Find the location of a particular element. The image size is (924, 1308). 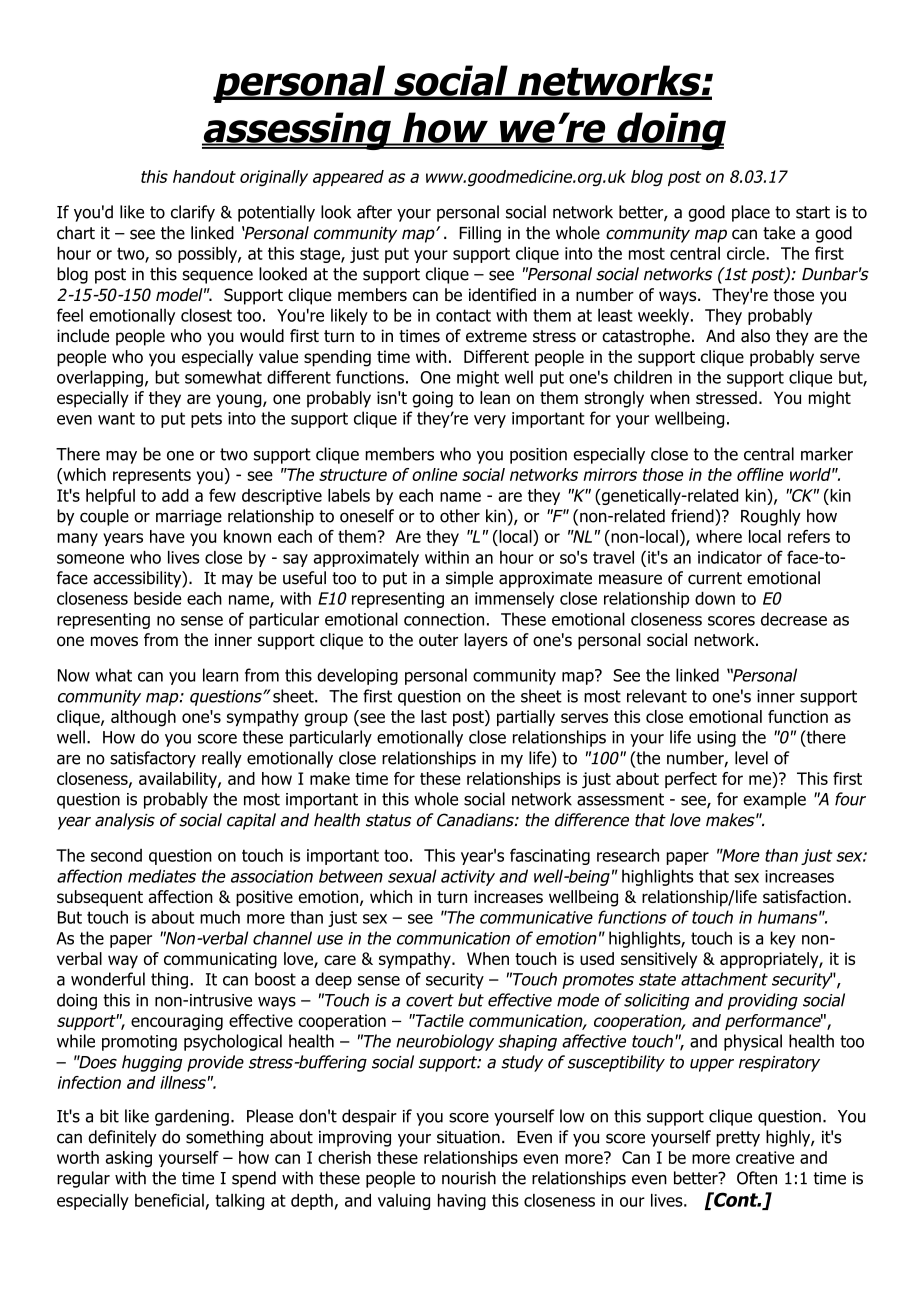

offline is located at coordinates (760, 474).
